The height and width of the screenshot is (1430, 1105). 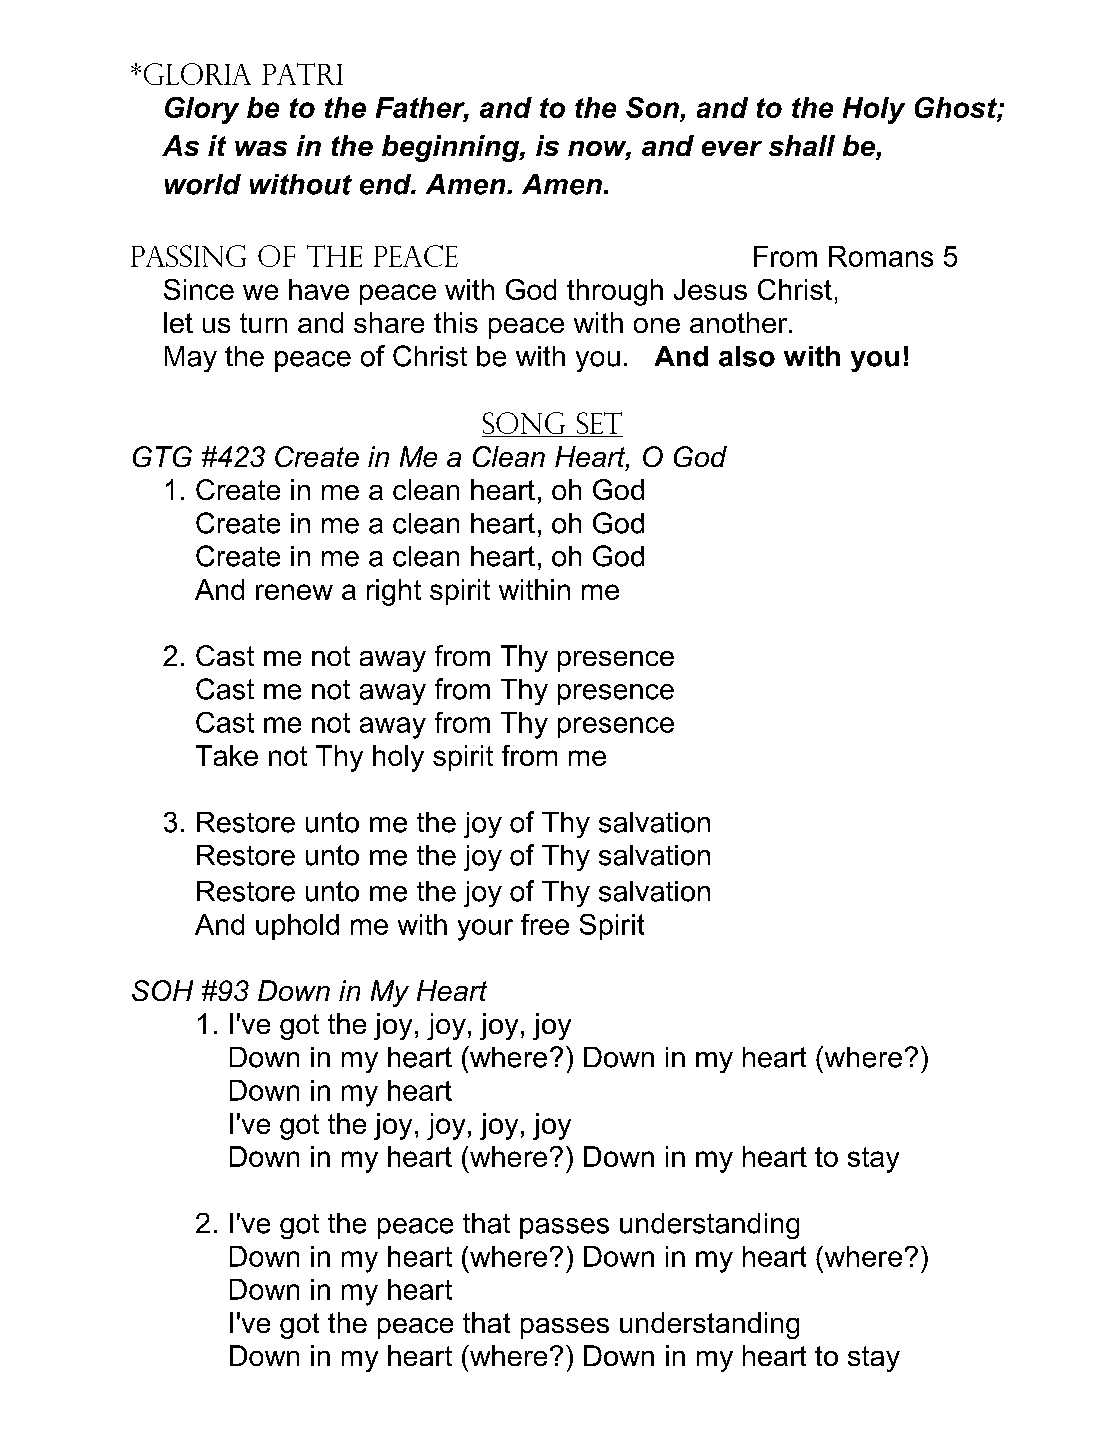 I want to click on set, so click(x=599, y=423).
